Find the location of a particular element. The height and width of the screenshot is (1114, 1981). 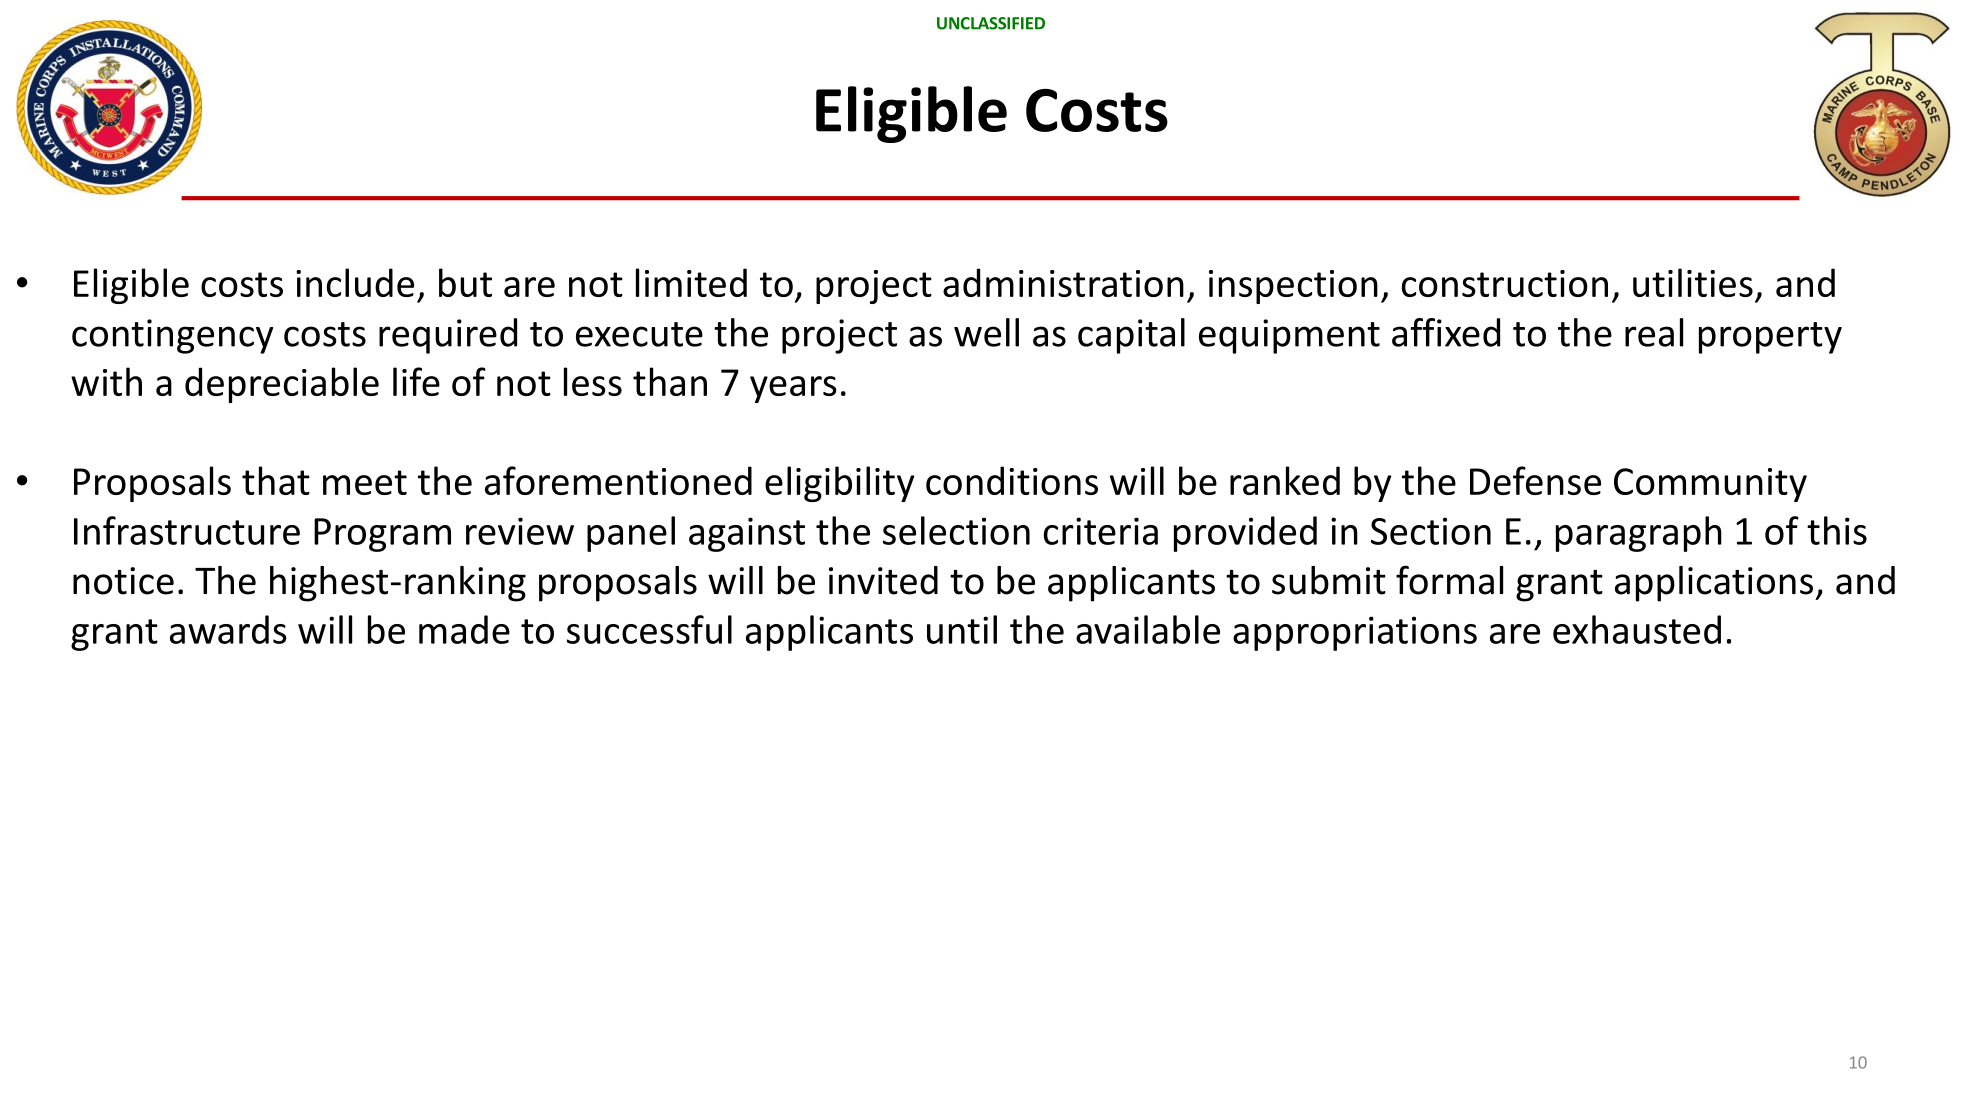

awards is located at coordinates (228, 629).
